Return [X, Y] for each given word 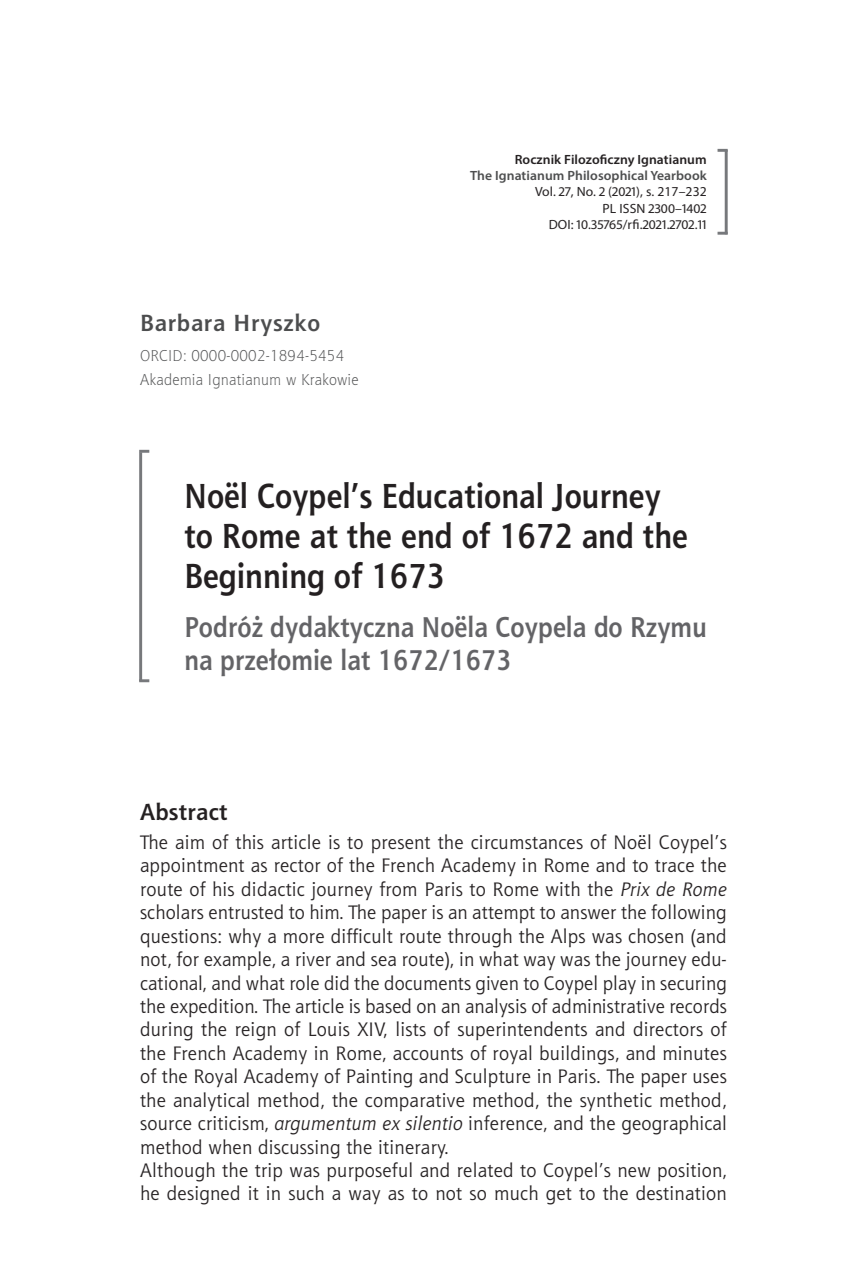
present [401, 845]
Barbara [183, 322]
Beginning [255, 579]
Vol [545, 191]
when [230, 1146]
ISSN [632, 208]
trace [674, 866]
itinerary [413, 1149]
